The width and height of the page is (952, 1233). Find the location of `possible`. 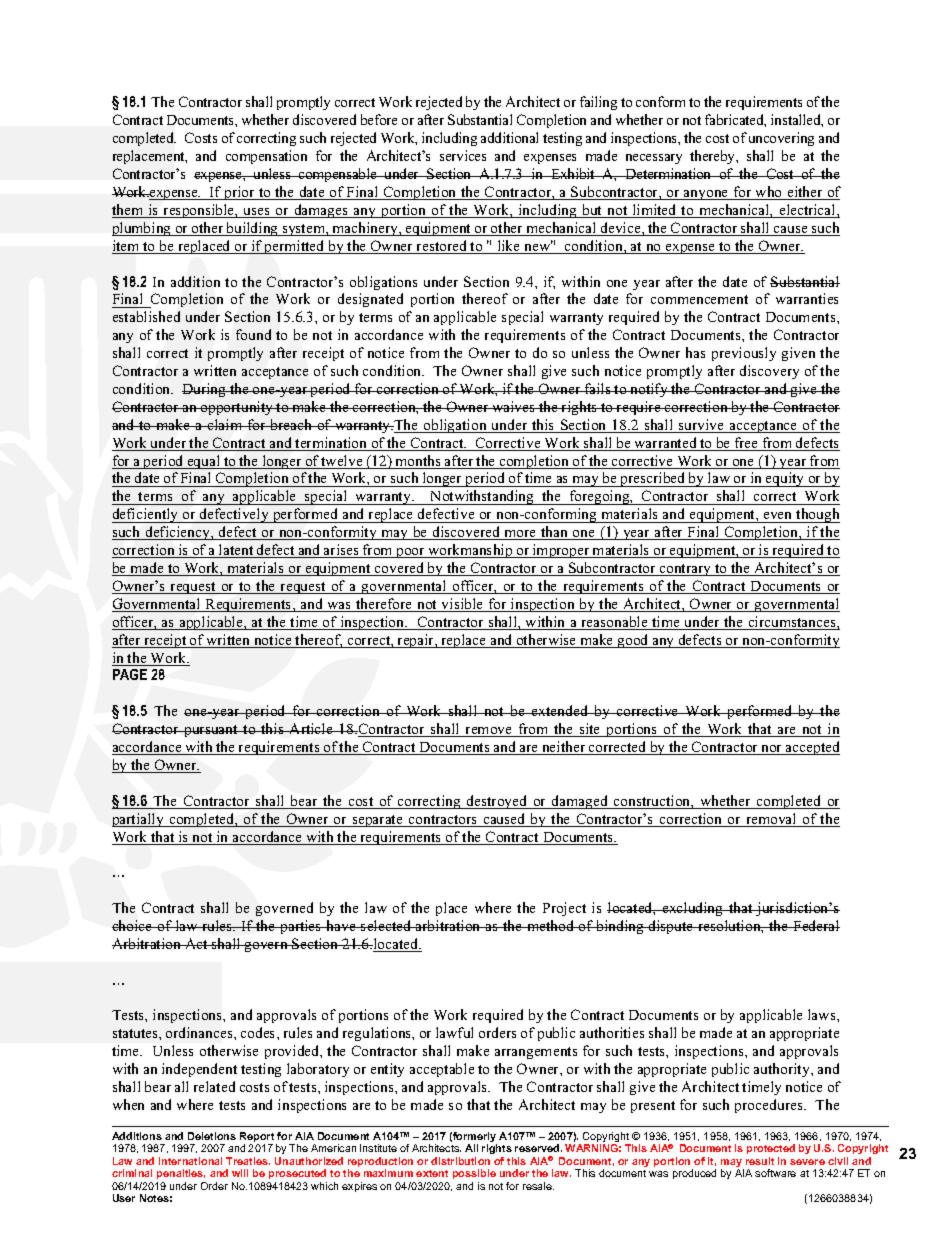

possible is located at coordinates (474, 1174).
